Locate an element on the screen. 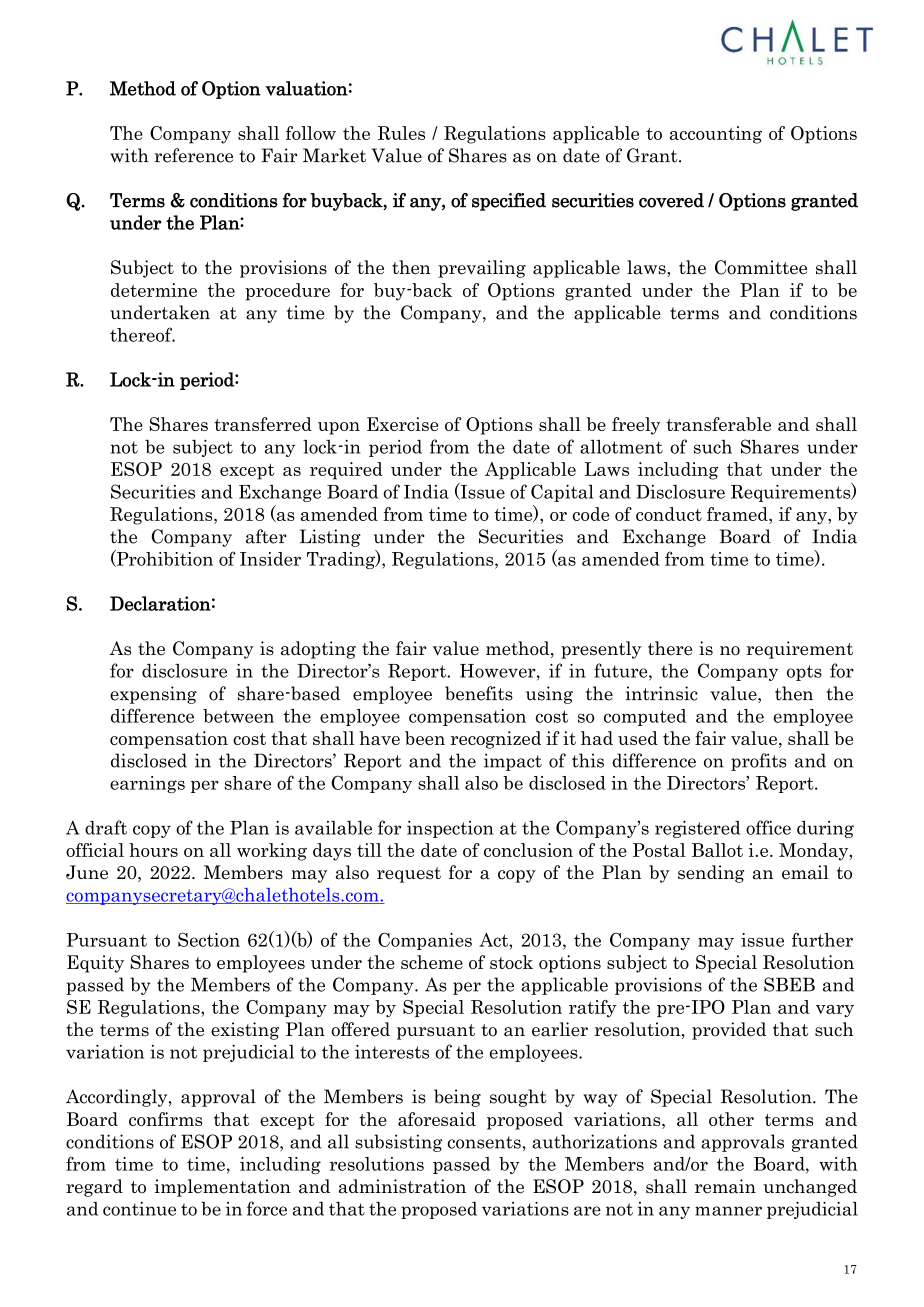 Image resolution: width=924 pixels, height=1307 pixels. between is located at coordinates (238, 716).
